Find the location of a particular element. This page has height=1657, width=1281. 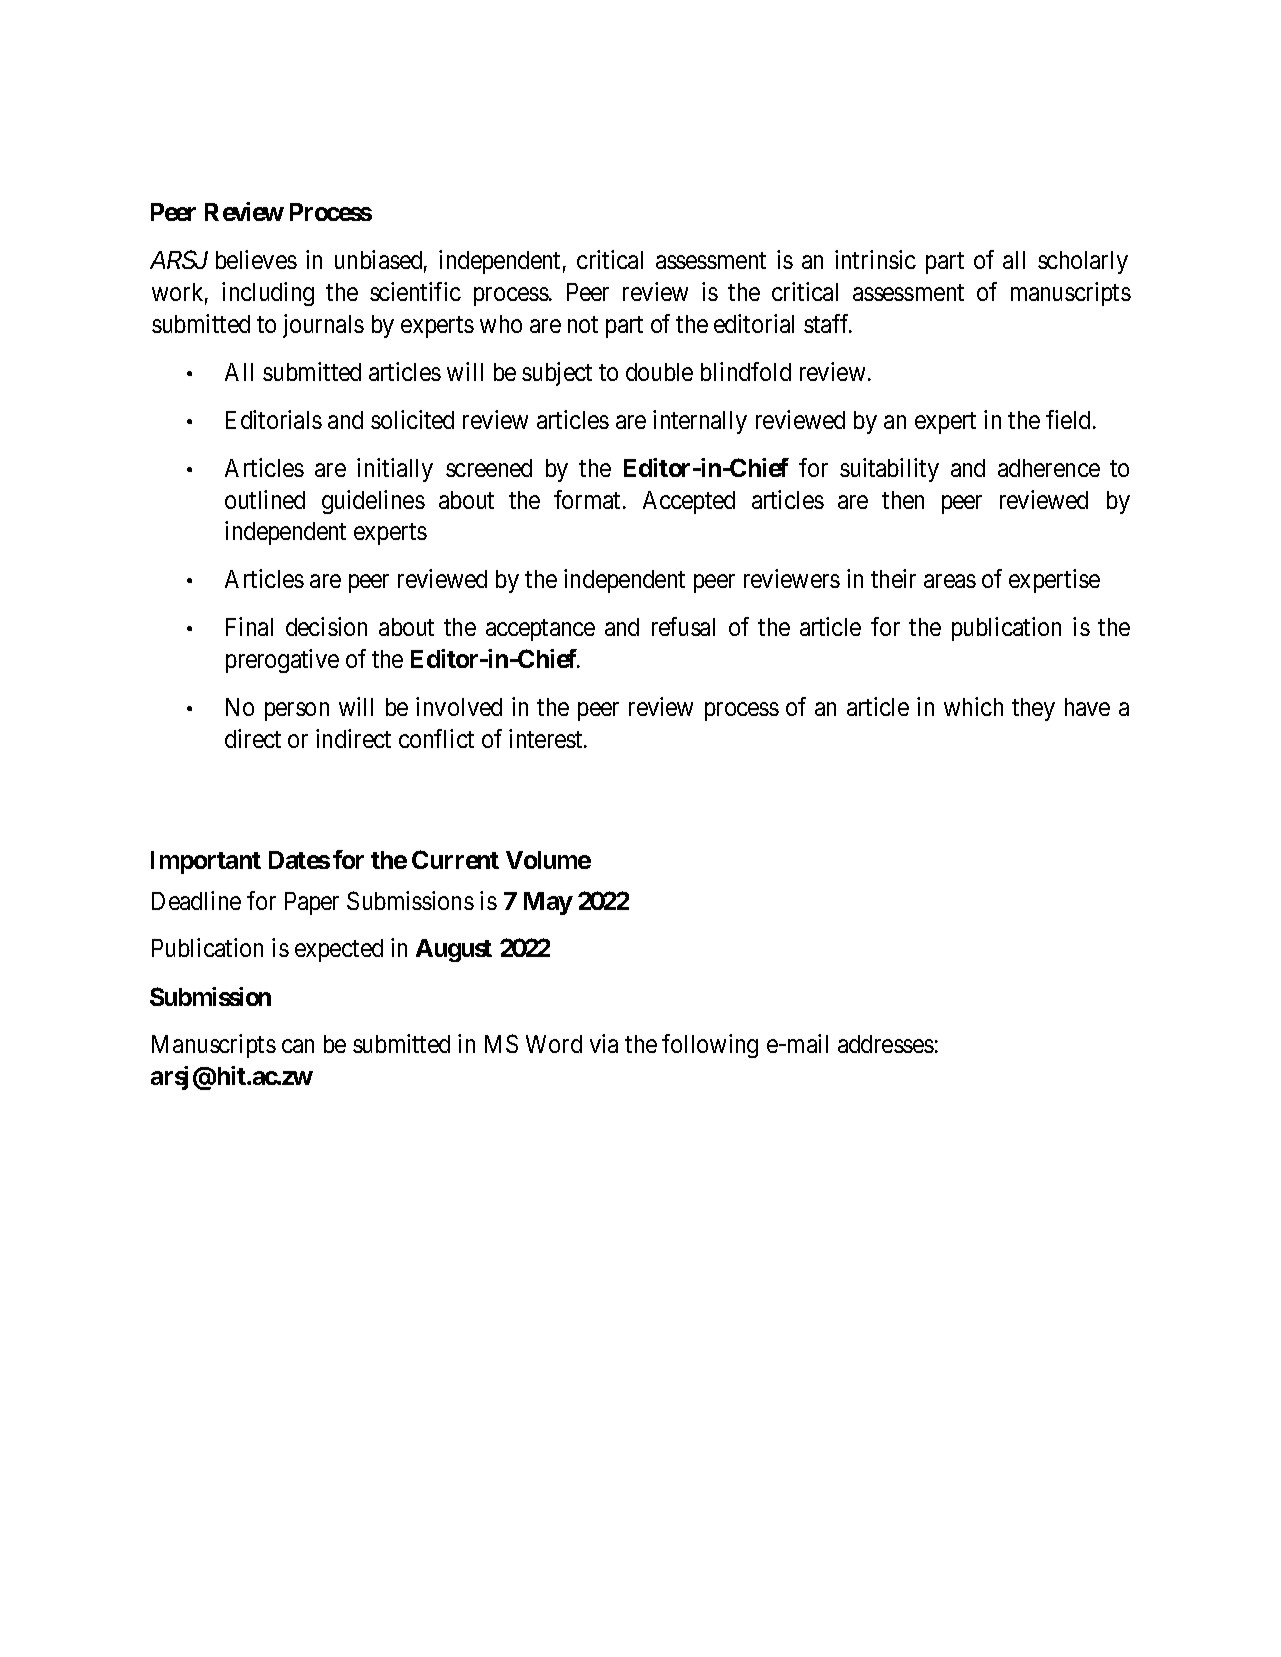

person is located at coordinates (297, 712).
